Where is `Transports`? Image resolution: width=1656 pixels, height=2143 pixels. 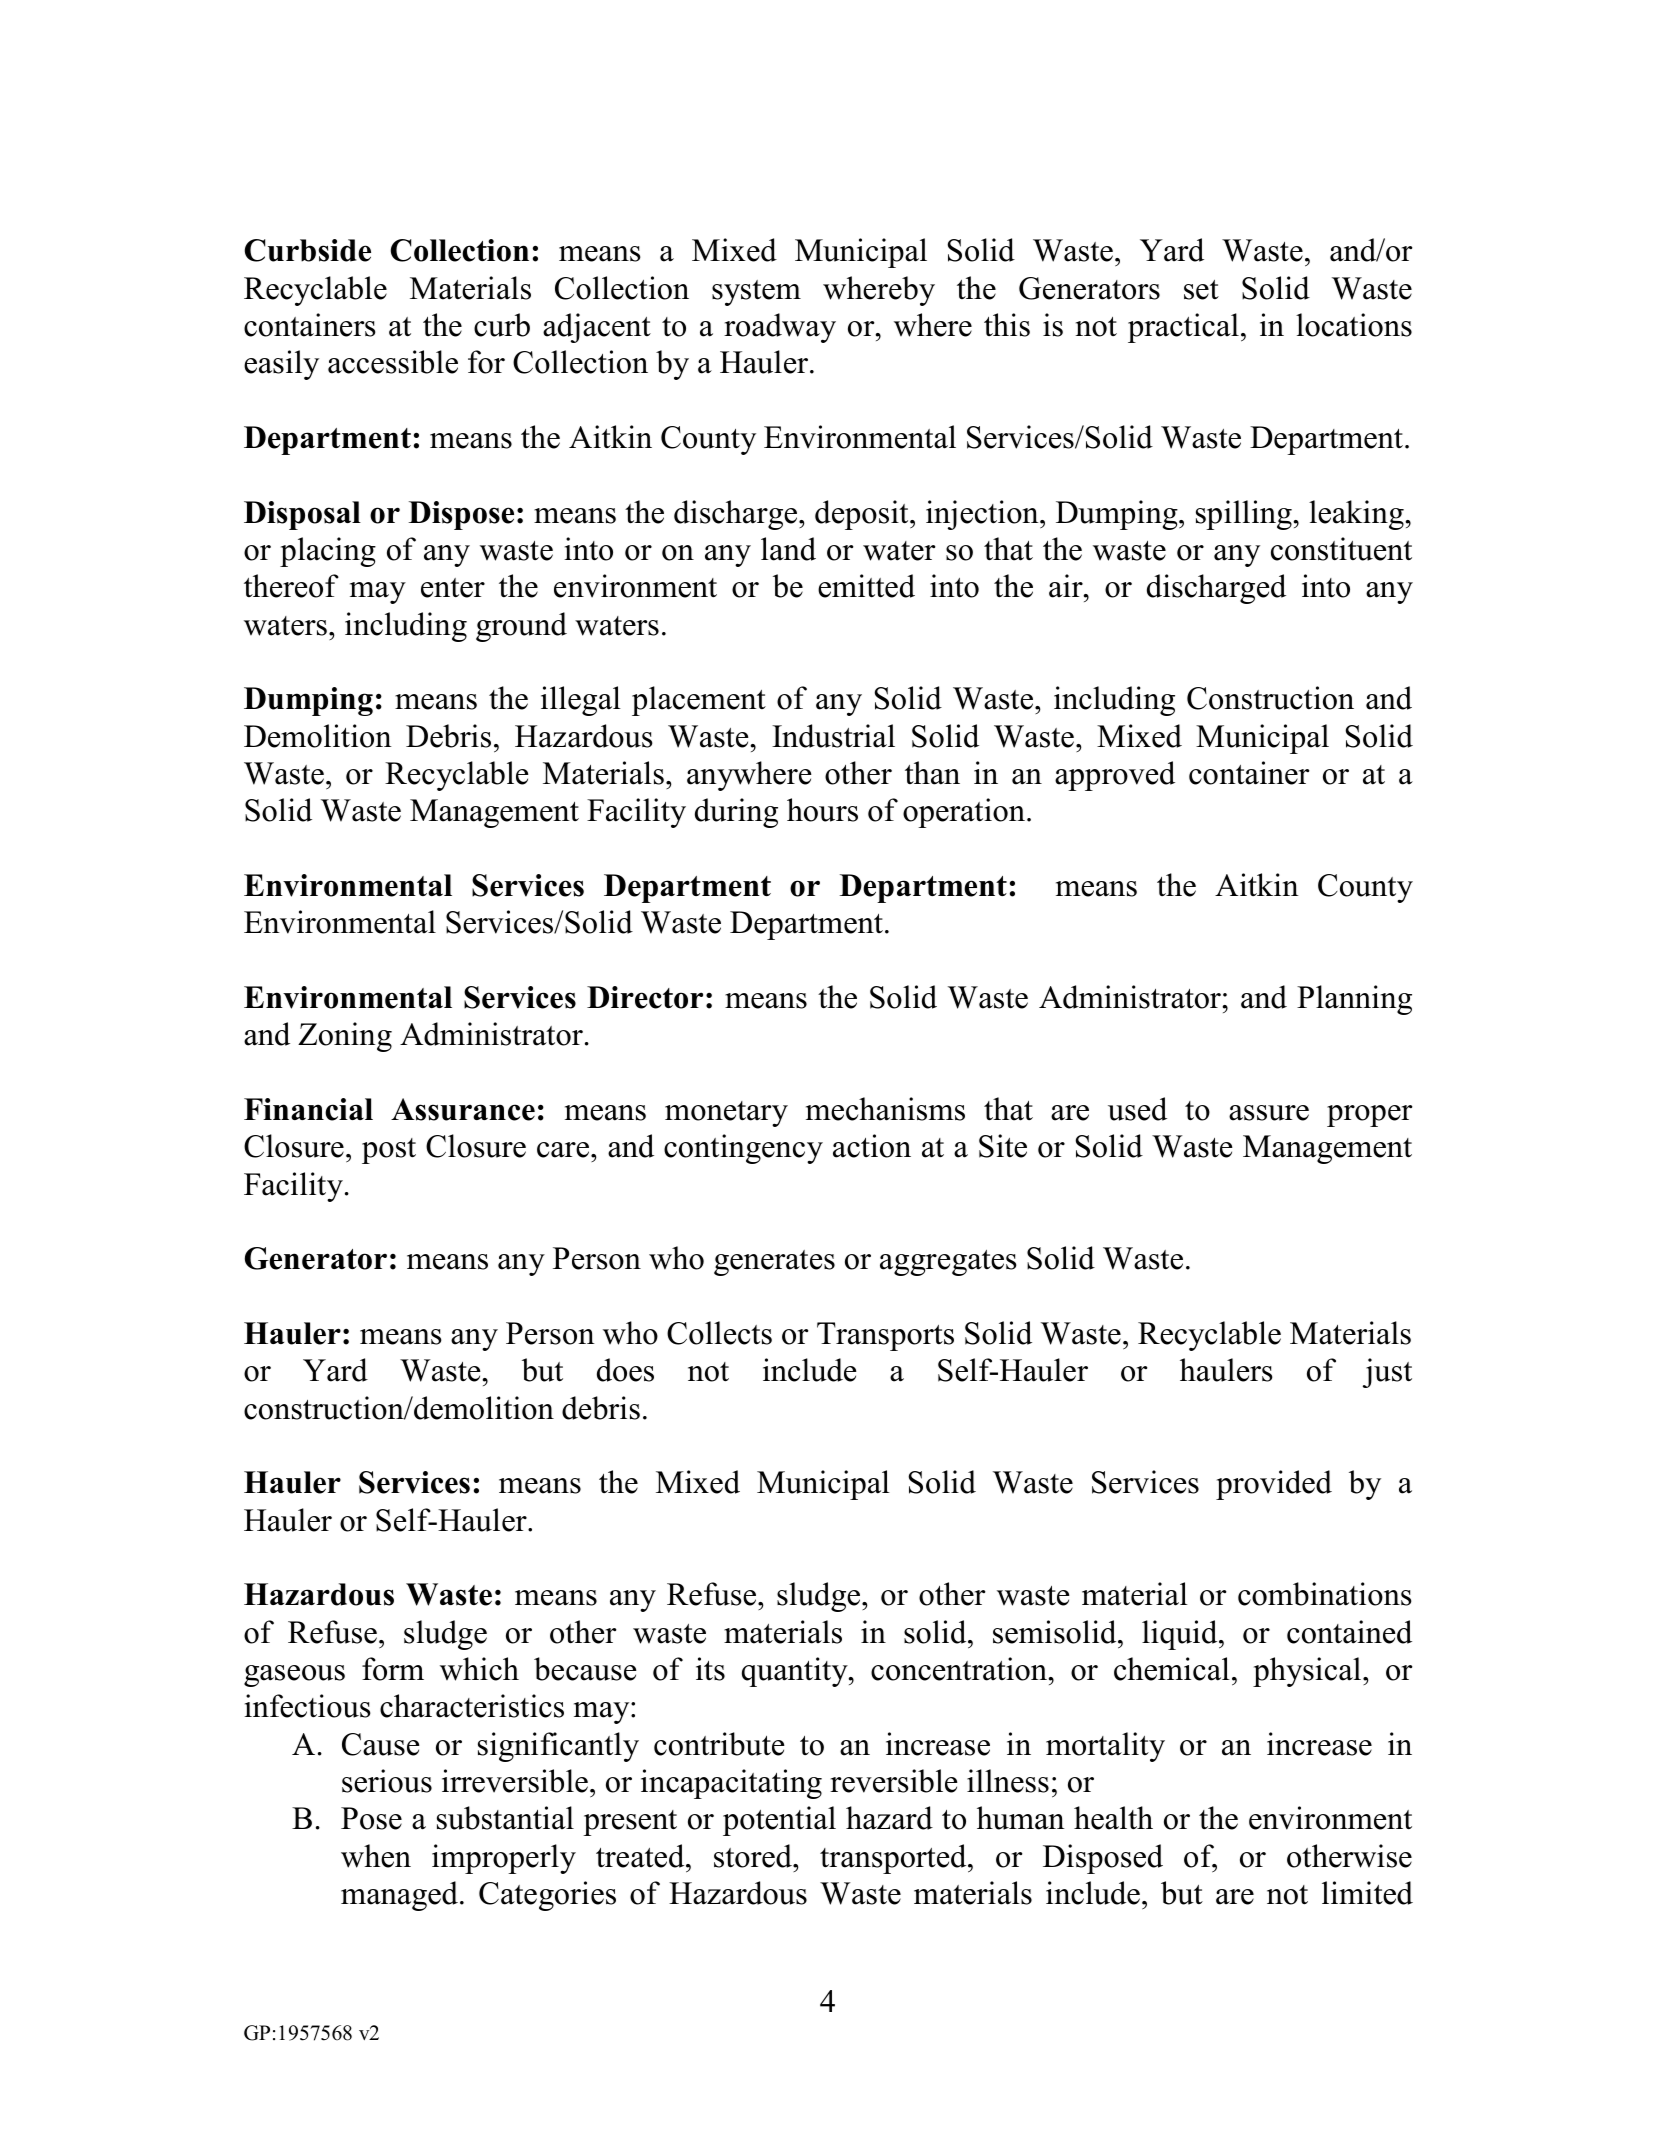 Transports is located at coordinates (885, 1336).
